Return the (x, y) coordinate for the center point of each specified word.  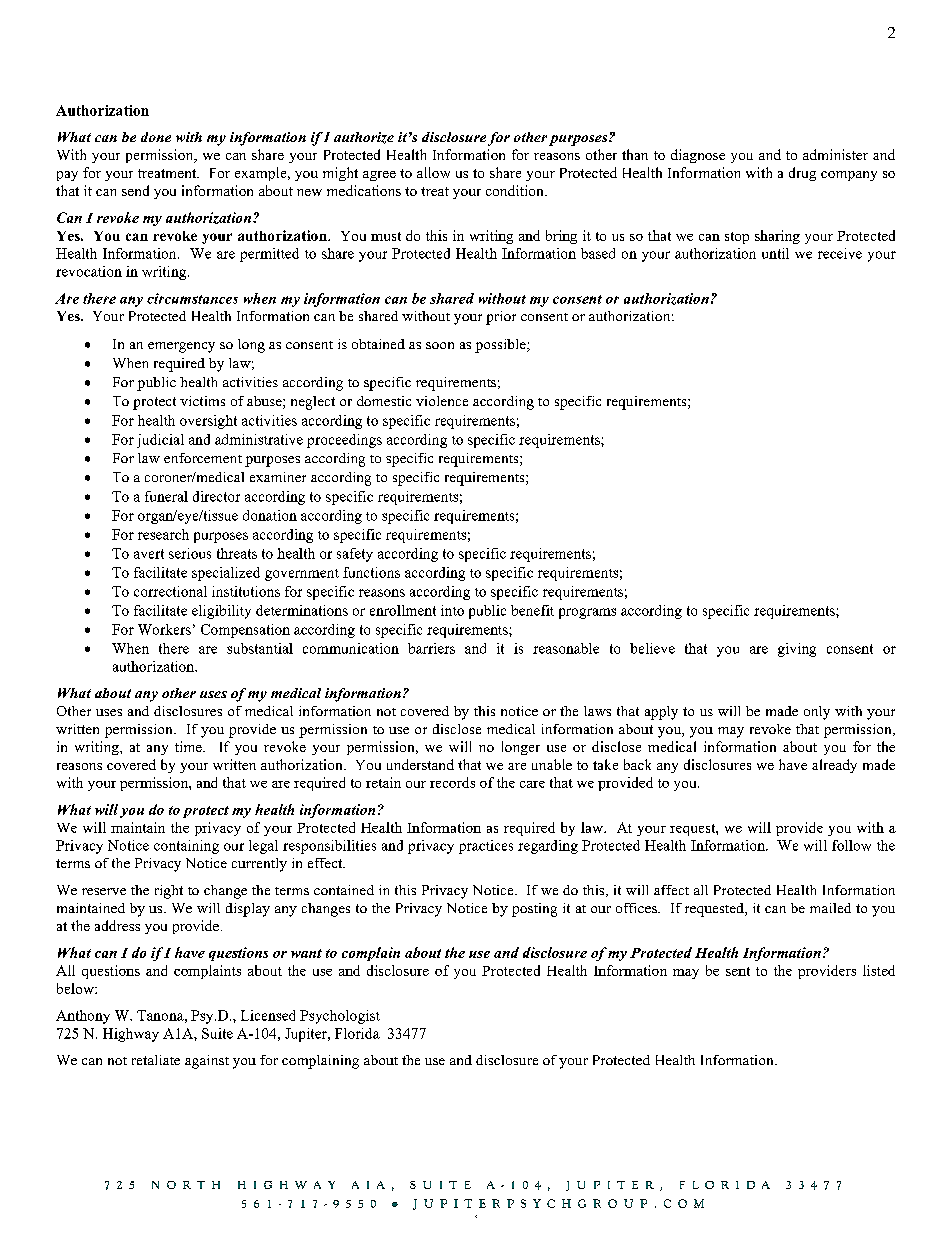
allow (433, 172)
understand (420, 764)
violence (442, 401)
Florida (357, 1033)
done (156, 137)
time (189, 746)
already (834, 766)
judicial (160, 441)
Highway (131, 1035)
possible (501, 346)
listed (879, 970)
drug (802, 174)
